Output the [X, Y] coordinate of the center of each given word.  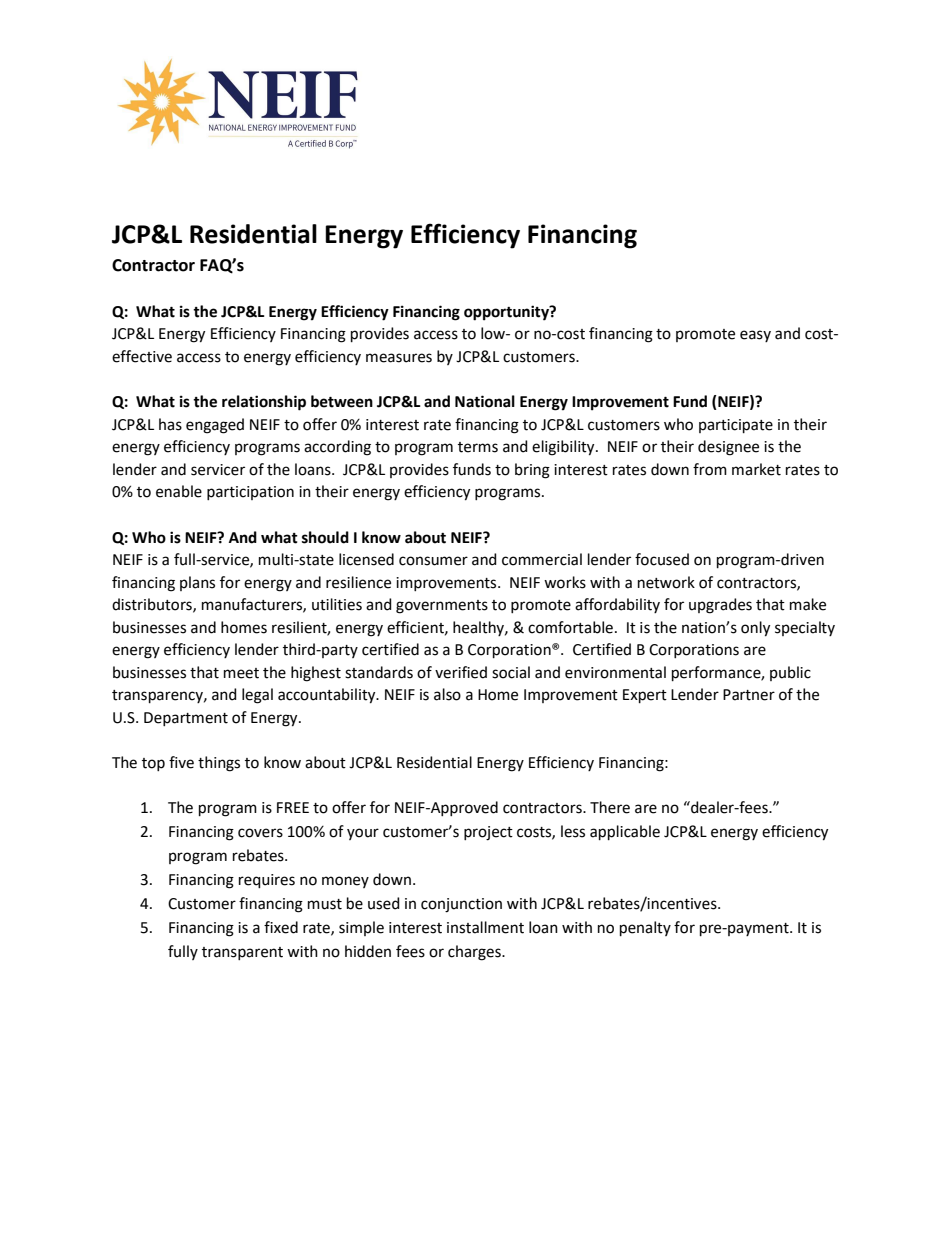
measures [399, 358]
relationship [264, 403]
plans [197, 583]
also [447, 694]
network [666, 582]
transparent [242, 953]
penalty [645, 928]
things [219, 764]
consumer [433, 561]
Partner [749, 695]
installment [485, 927]
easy [755, 336]
